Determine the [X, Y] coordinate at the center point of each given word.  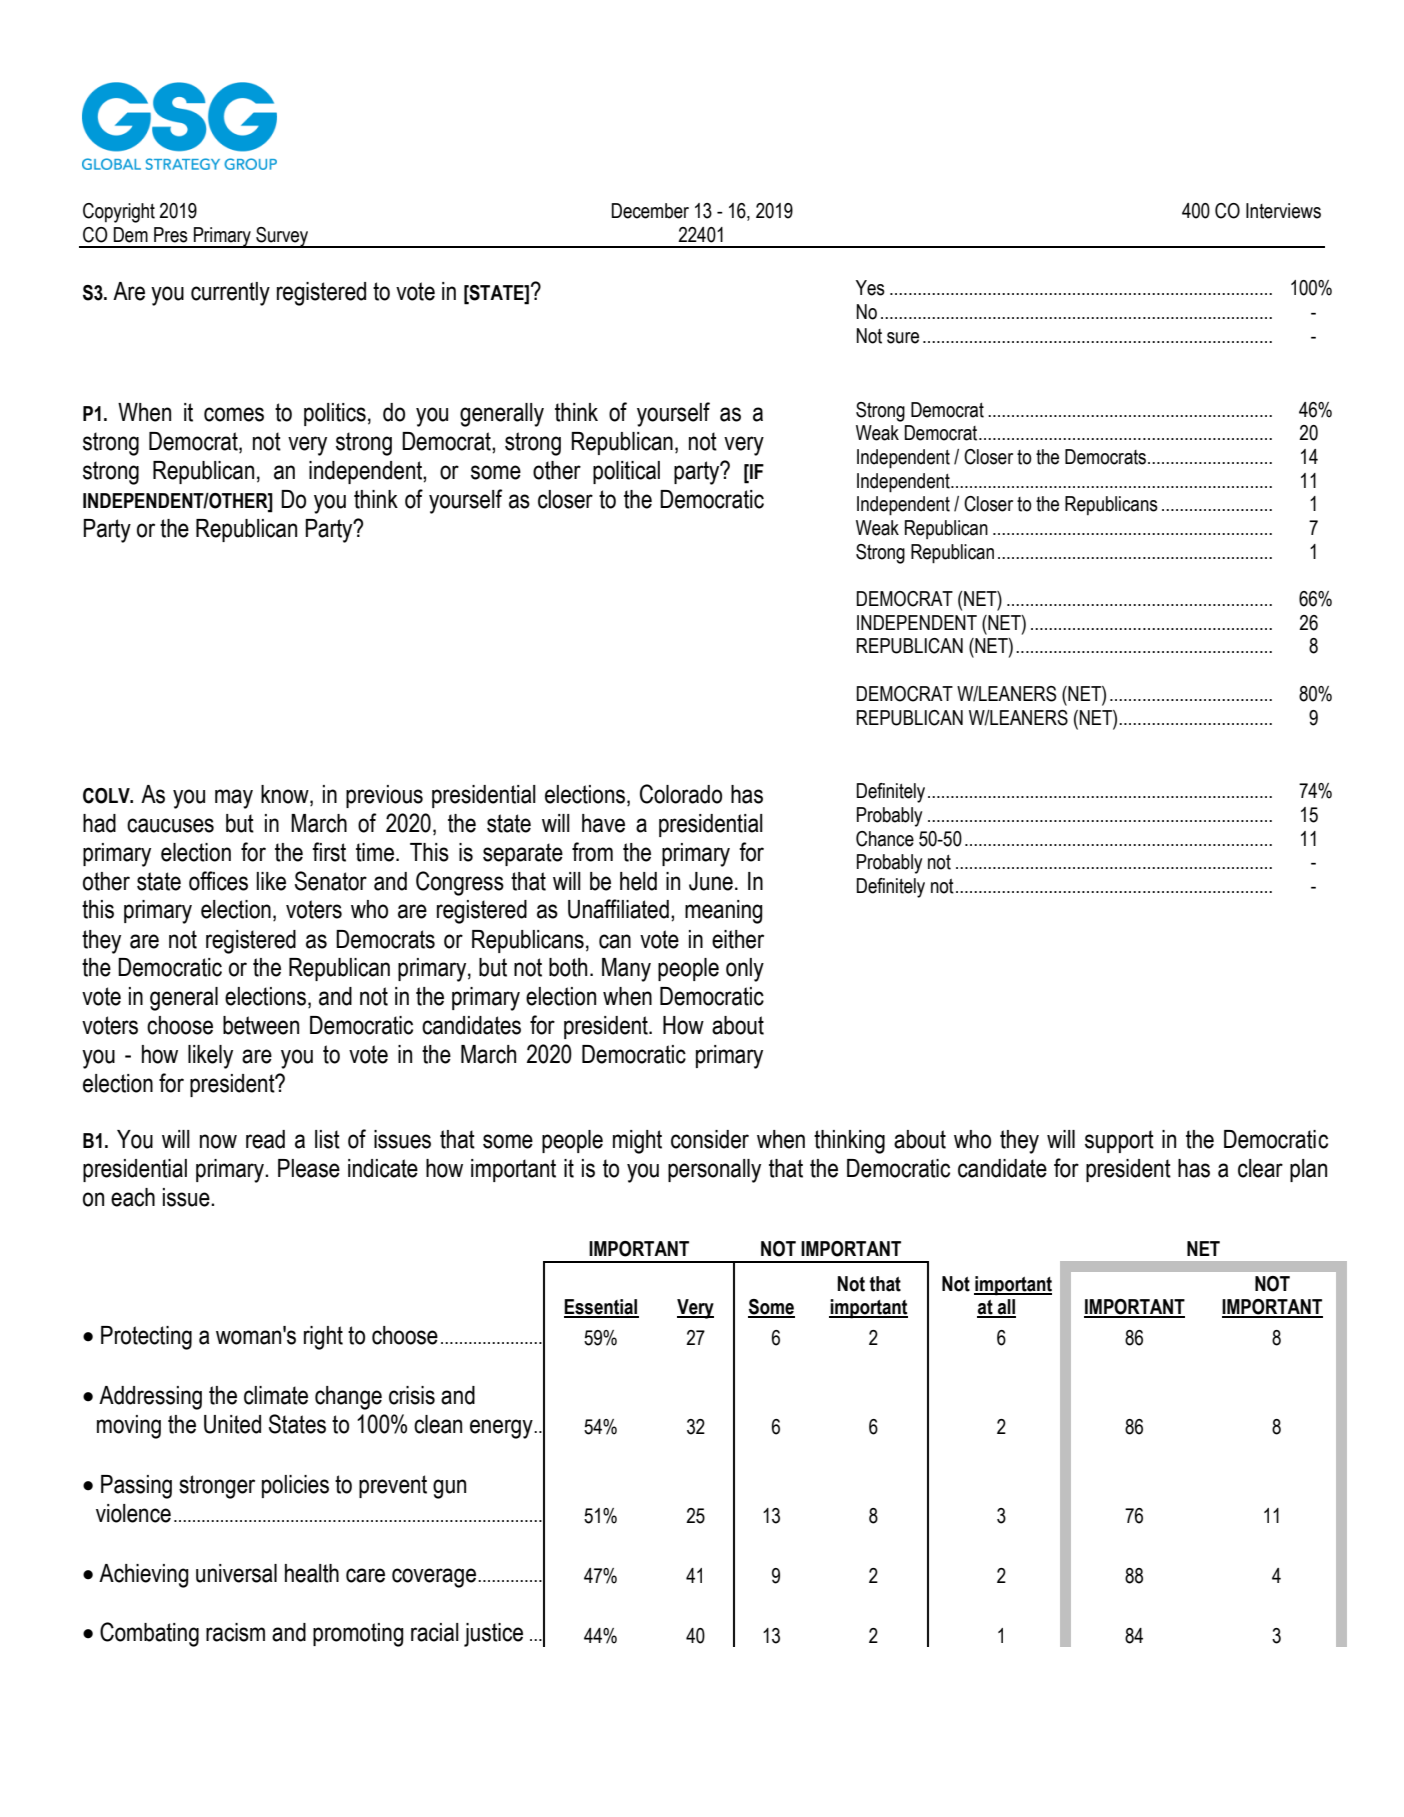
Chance [885, 839]
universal [236, 1573]
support [1119, 1141]
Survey [282, 237]
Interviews [1283, 211]
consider [710, 1139]
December [650, 211]
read [265, 1139]
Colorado [681, 794]
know [286, 794]
